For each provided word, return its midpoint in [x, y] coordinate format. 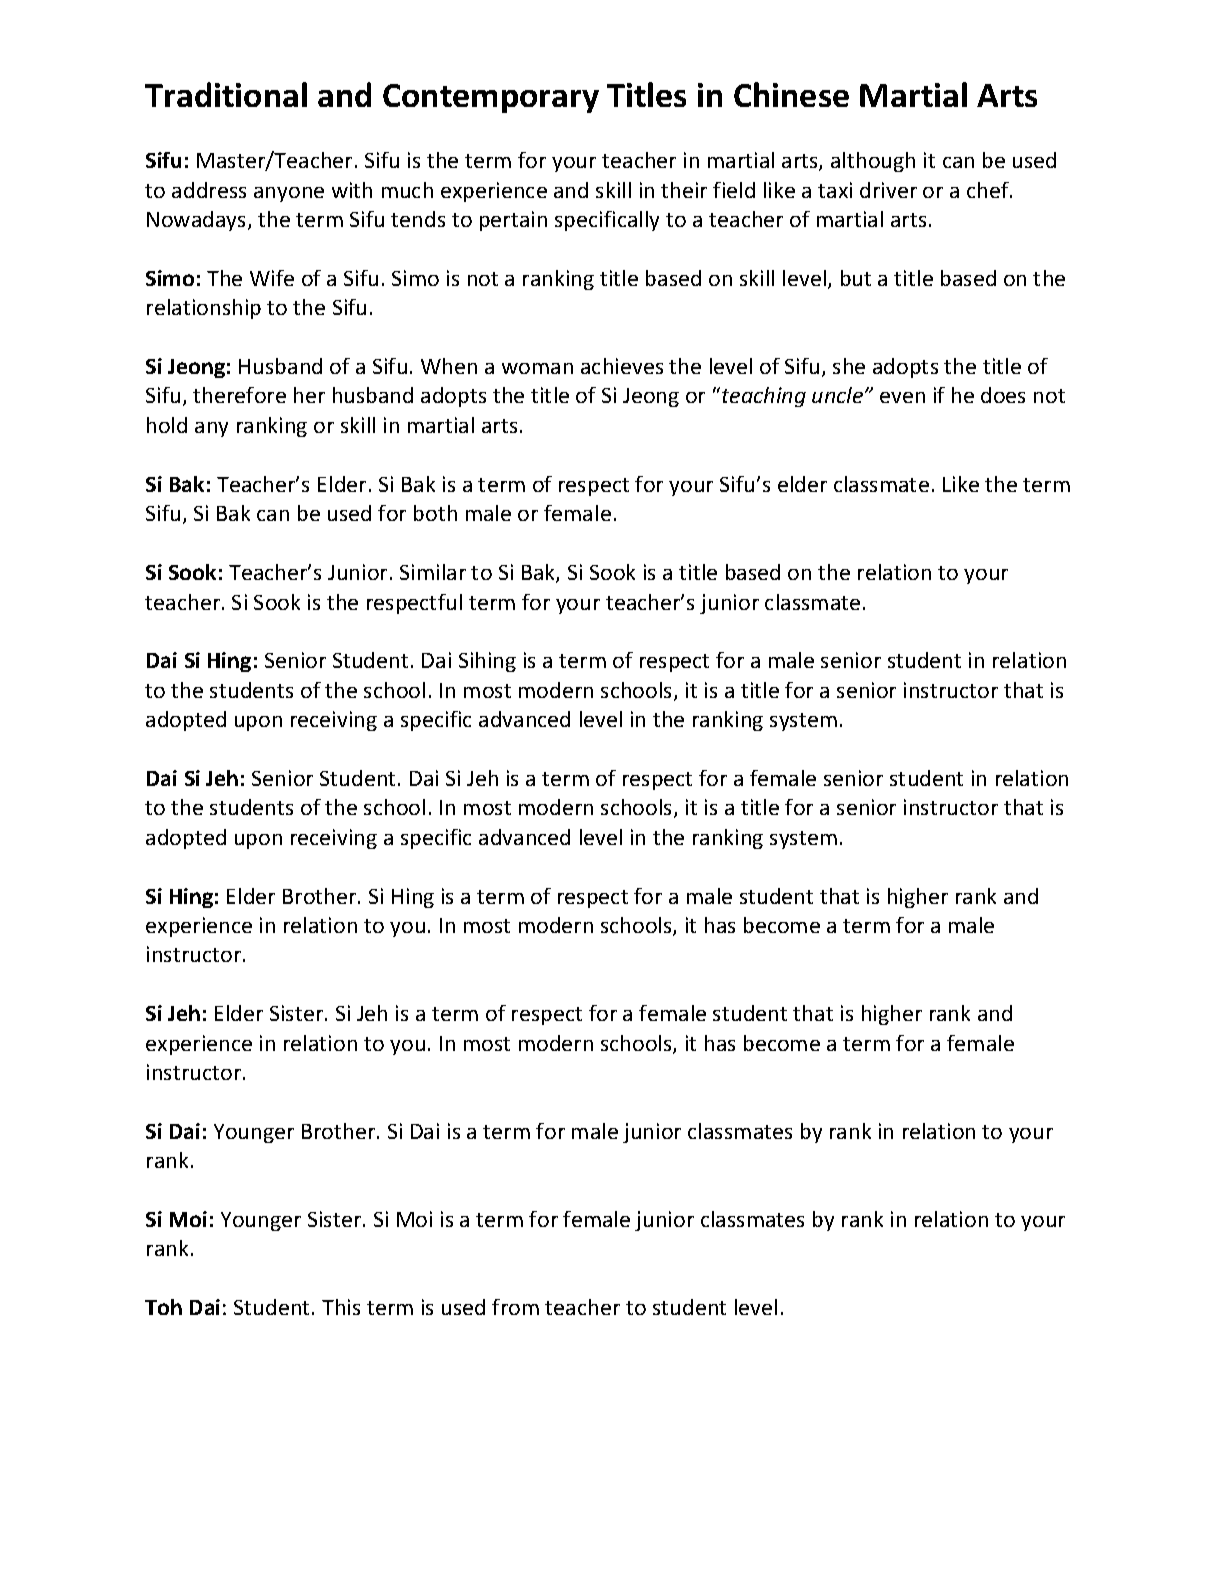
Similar [433, 572]
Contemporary [491, 98]
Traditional [226, 94]
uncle [839, 395]
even [902, 397]
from [515, 1307]
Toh [163, 1307]
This [341, 1307]
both [435, 513]
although [873, 162]
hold [167, 425]
